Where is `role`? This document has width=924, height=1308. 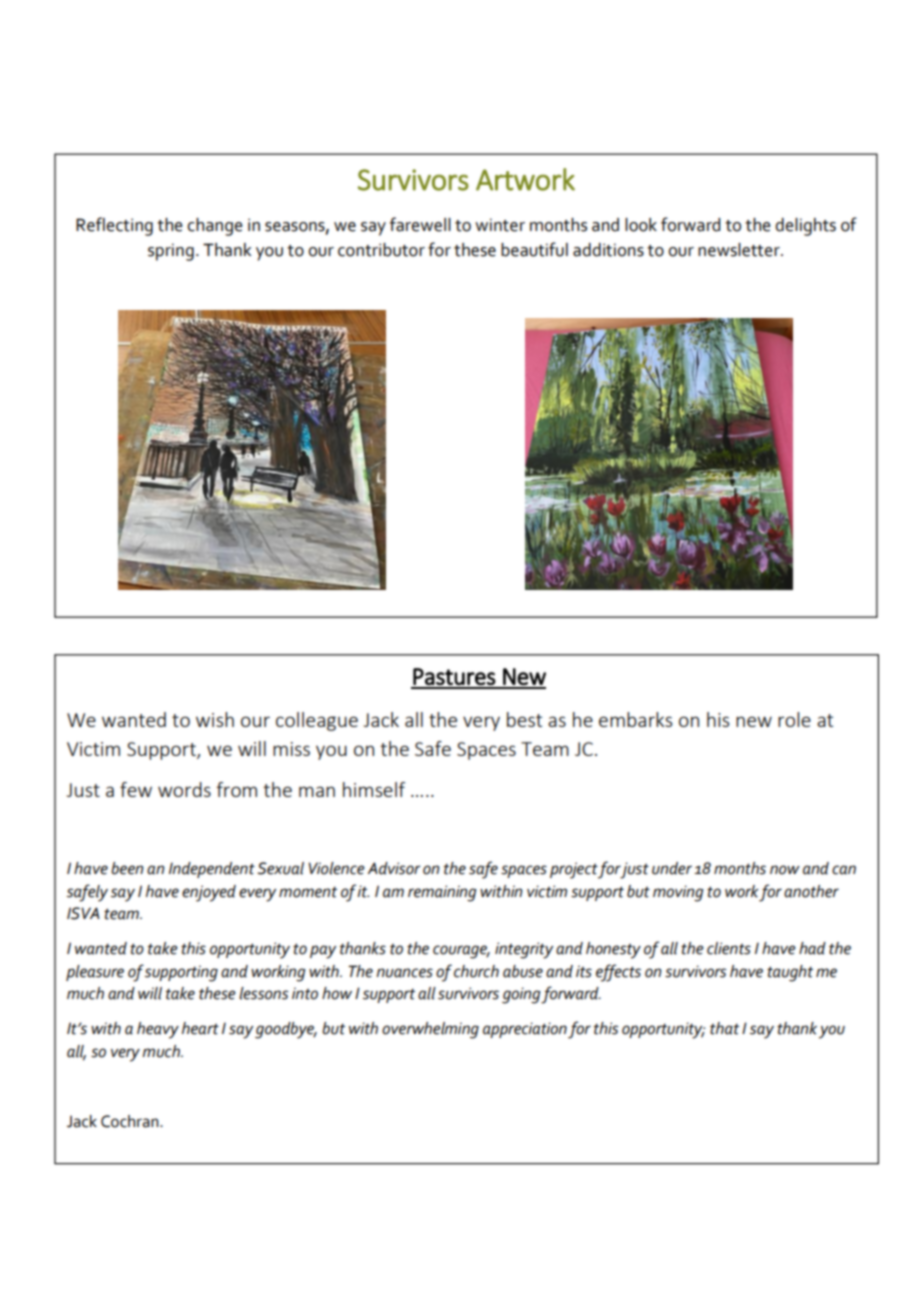 role is located at coordinates (794, 719).
